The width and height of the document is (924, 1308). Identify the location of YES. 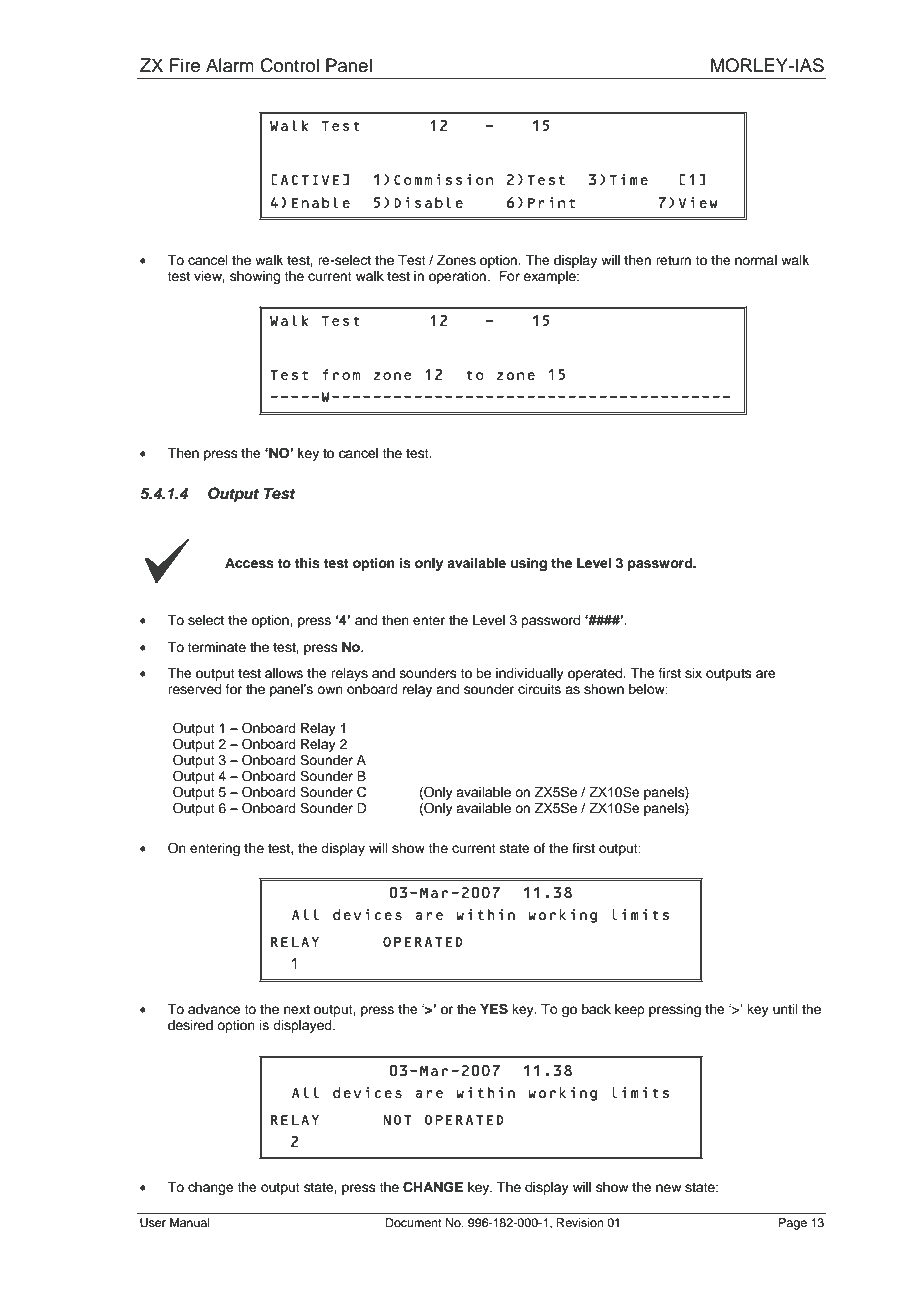
(494, 1009).
